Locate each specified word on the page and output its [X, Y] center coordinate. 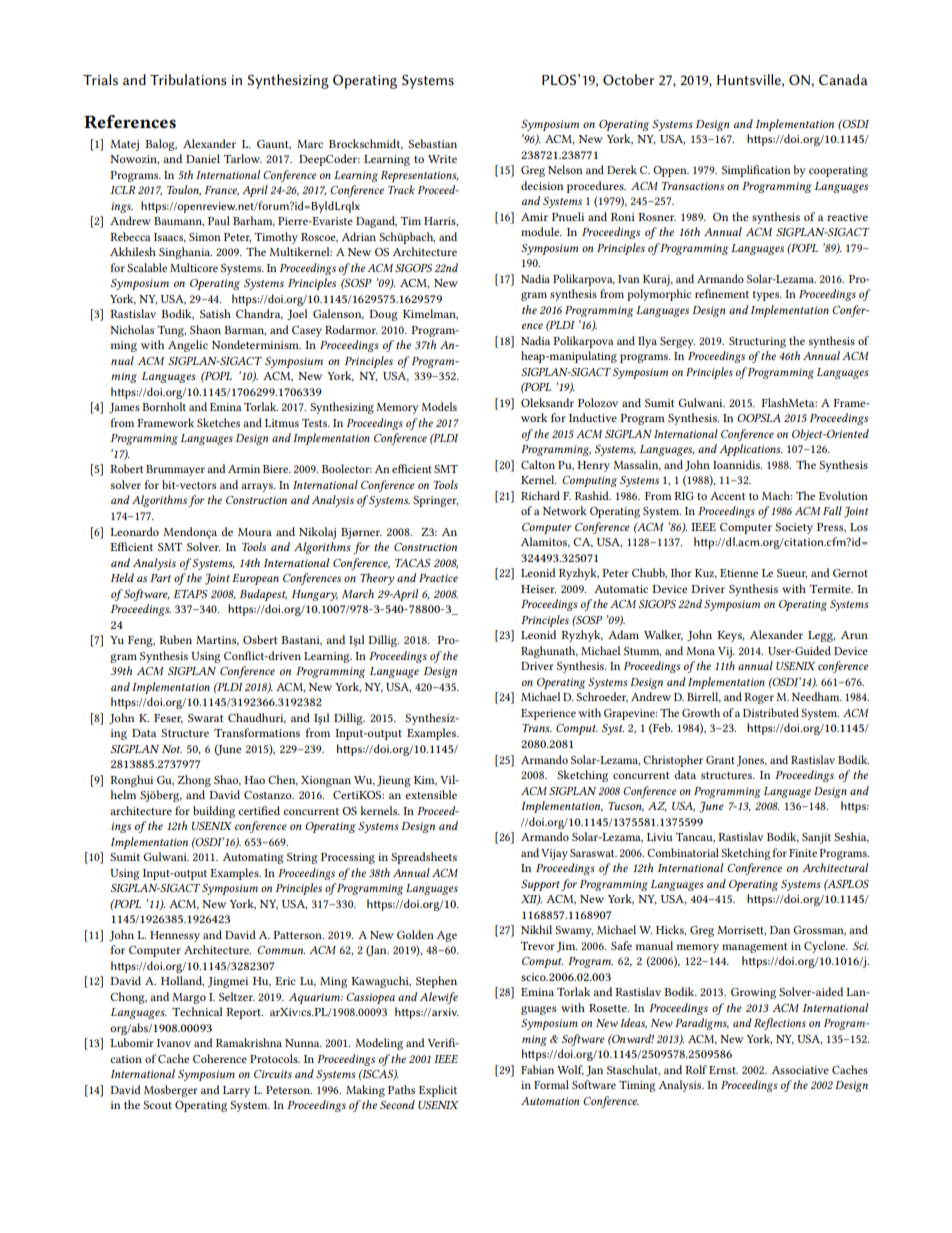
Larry [236, 1091]
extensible [431, 794]
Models [439, 406]
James [124, 408]
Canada [843, 79]
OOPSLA [759, 418]
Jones [752, 761]
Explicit [438, 1091]
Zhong [194, 781]
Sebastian [432, 143]
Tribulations [188, 79]
